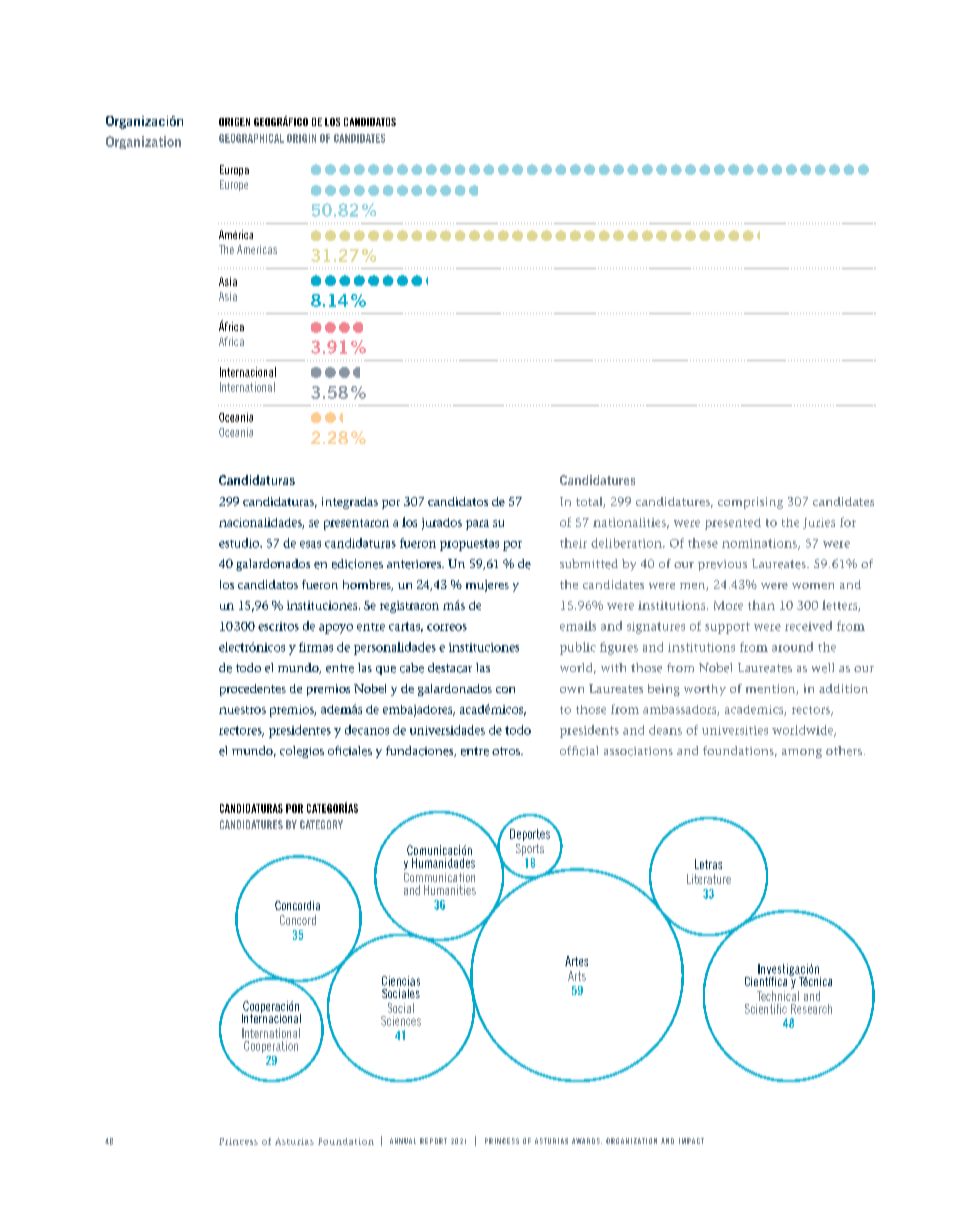 Image resolution: width=980 pixels, height=1208 pixels. Describe the element at coordinates (733, 524) in the screenshot. I see `presented` at that location.
